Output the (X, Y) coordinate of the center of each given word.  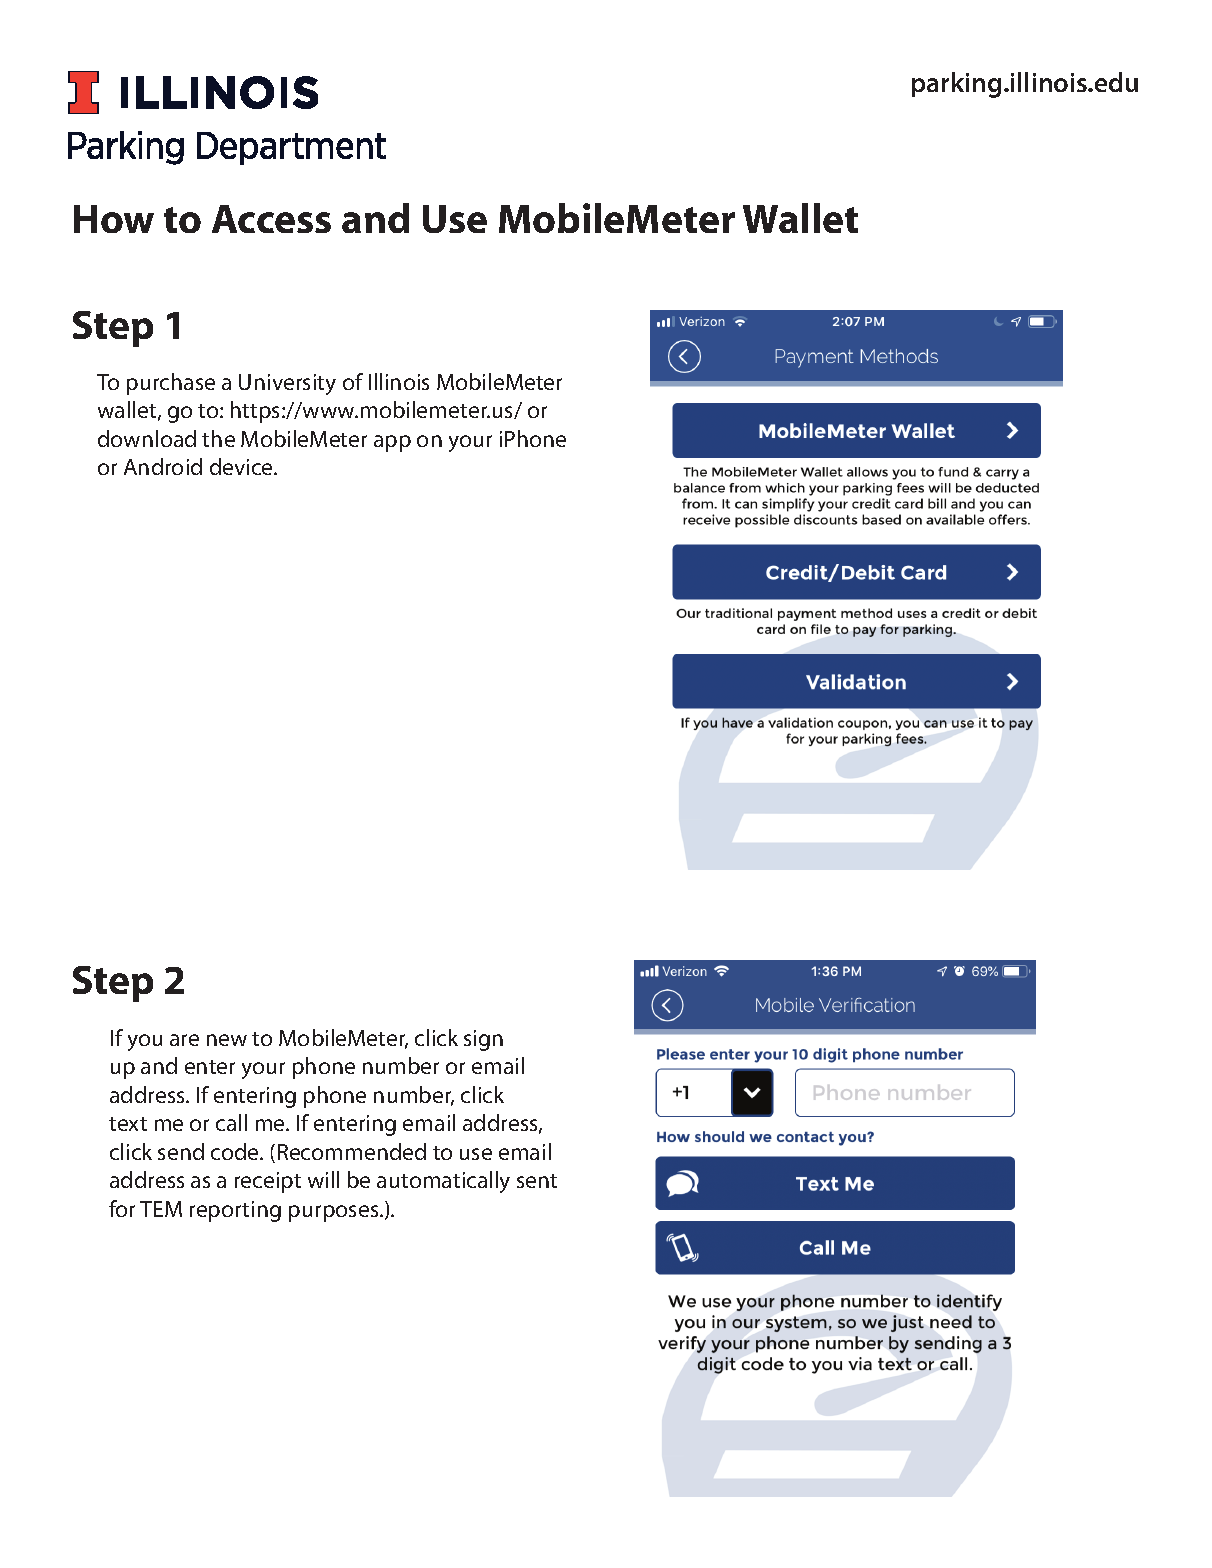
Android (163, 466)
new (227, 1040)
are (184, 1040)
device (242, 466)
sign (483, 1040)
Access (271, 219)
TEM (161, 1209)
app (392, 443)
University (287, 384)
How (114, 219)
